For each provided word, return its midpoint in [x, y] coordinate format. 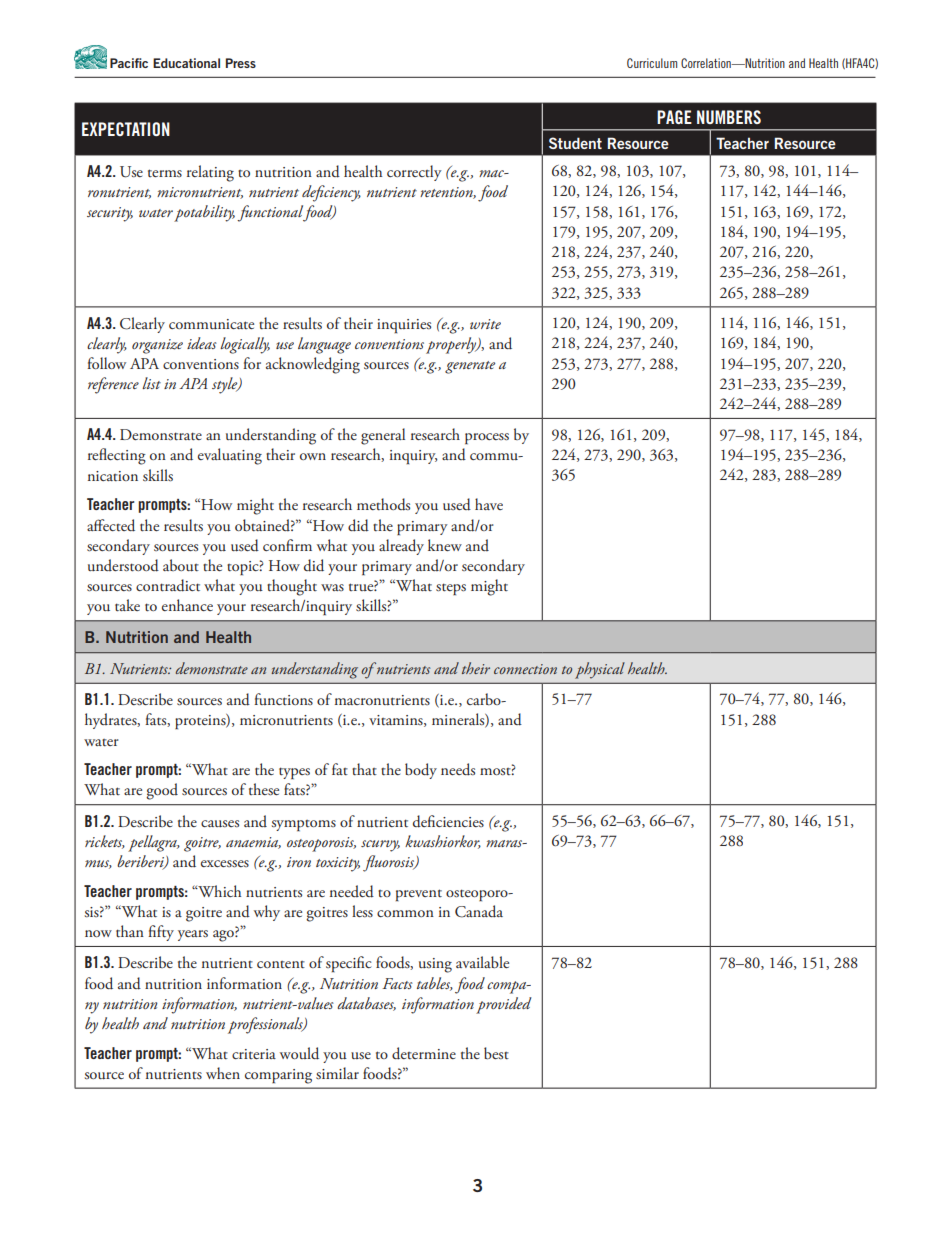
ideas [202, 343]
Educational [186, 63]
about [181, 565]
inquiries [404, 326]
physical [600, 670]
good [162, 791]
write [485, 324]
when [223, 1073]
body [421, 771]
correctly [414, 173]
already [401, 547]
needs [458, 769]
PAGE [674, 117]
